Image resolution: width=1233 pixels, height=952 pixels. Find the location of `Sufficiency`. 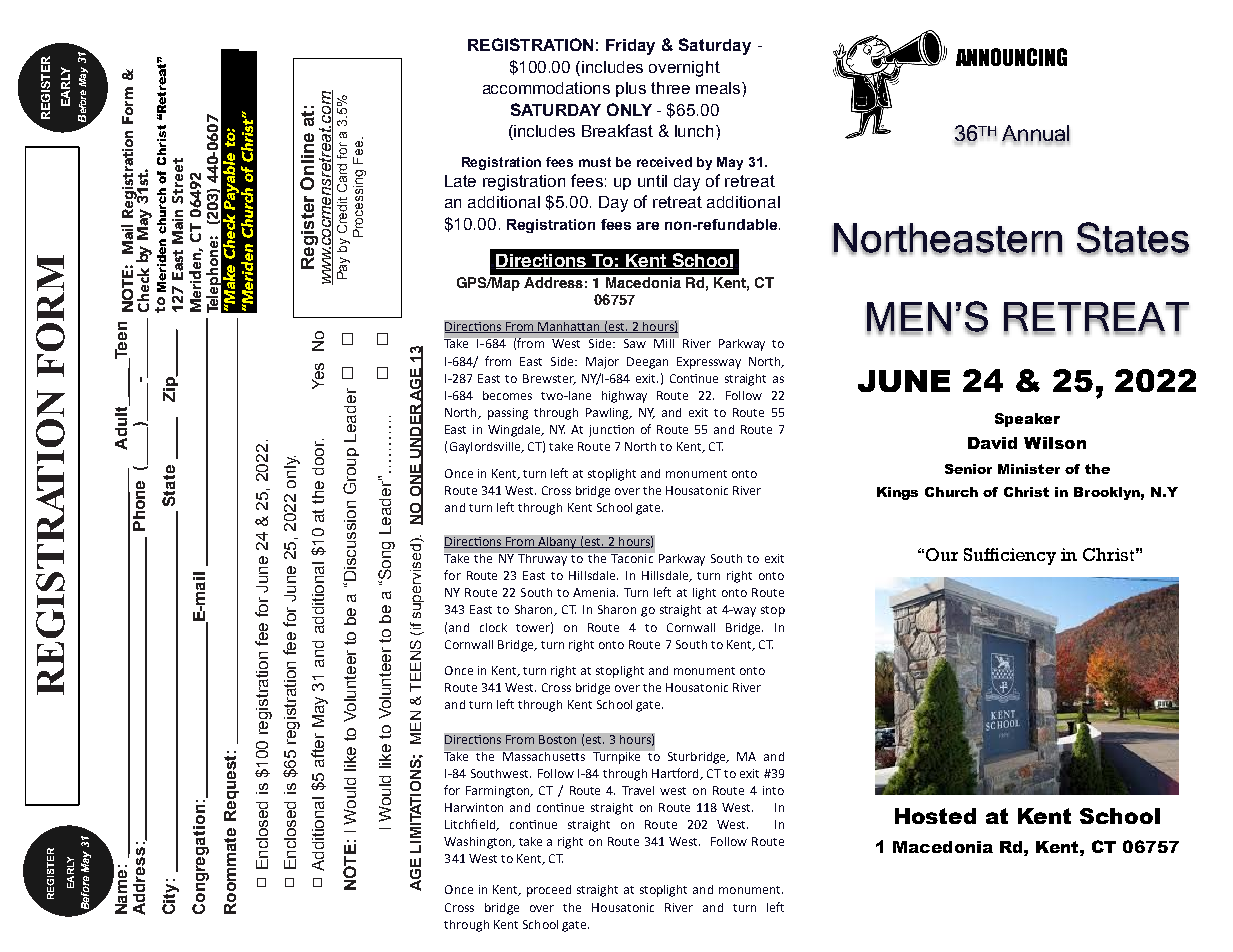

Sufficiency is located at coordinates (1010, 556).
